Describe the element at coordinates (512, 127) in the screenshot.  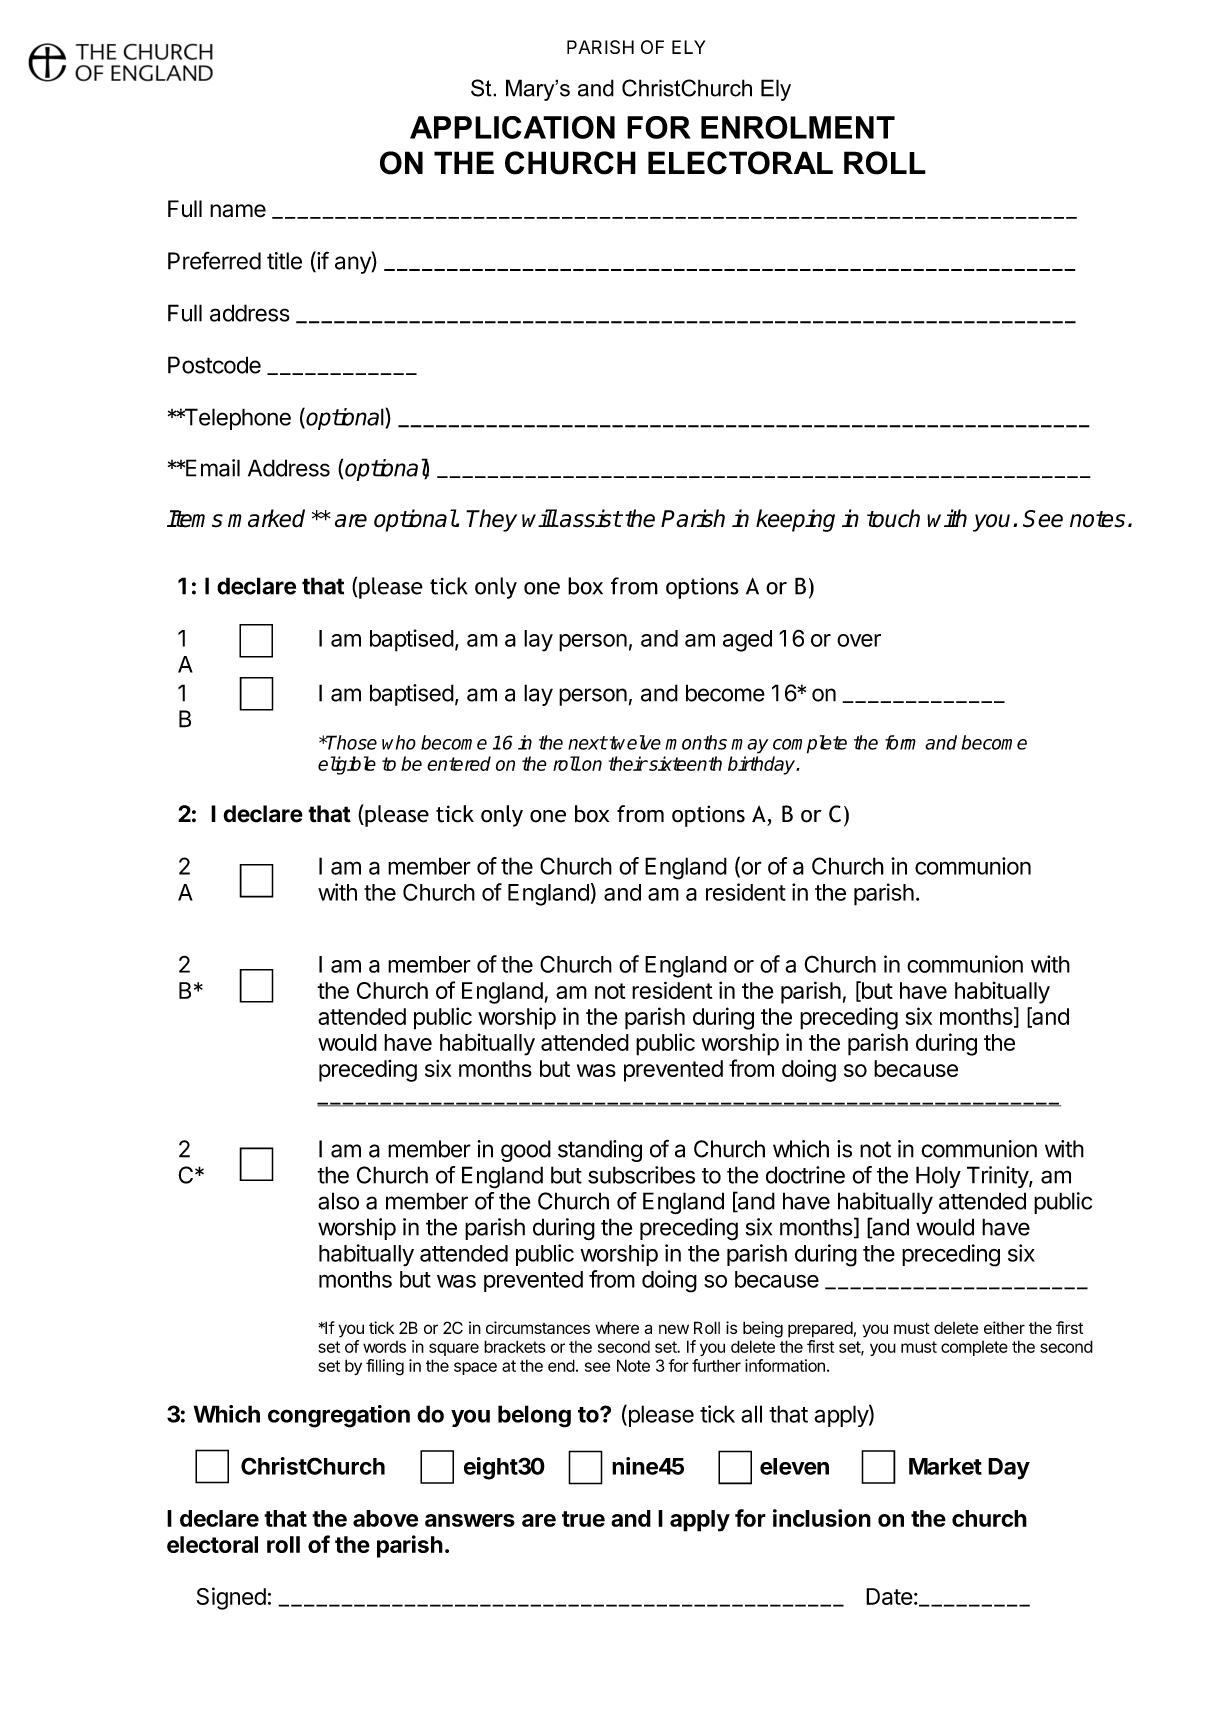
I see `APPLICATION` at that location.
